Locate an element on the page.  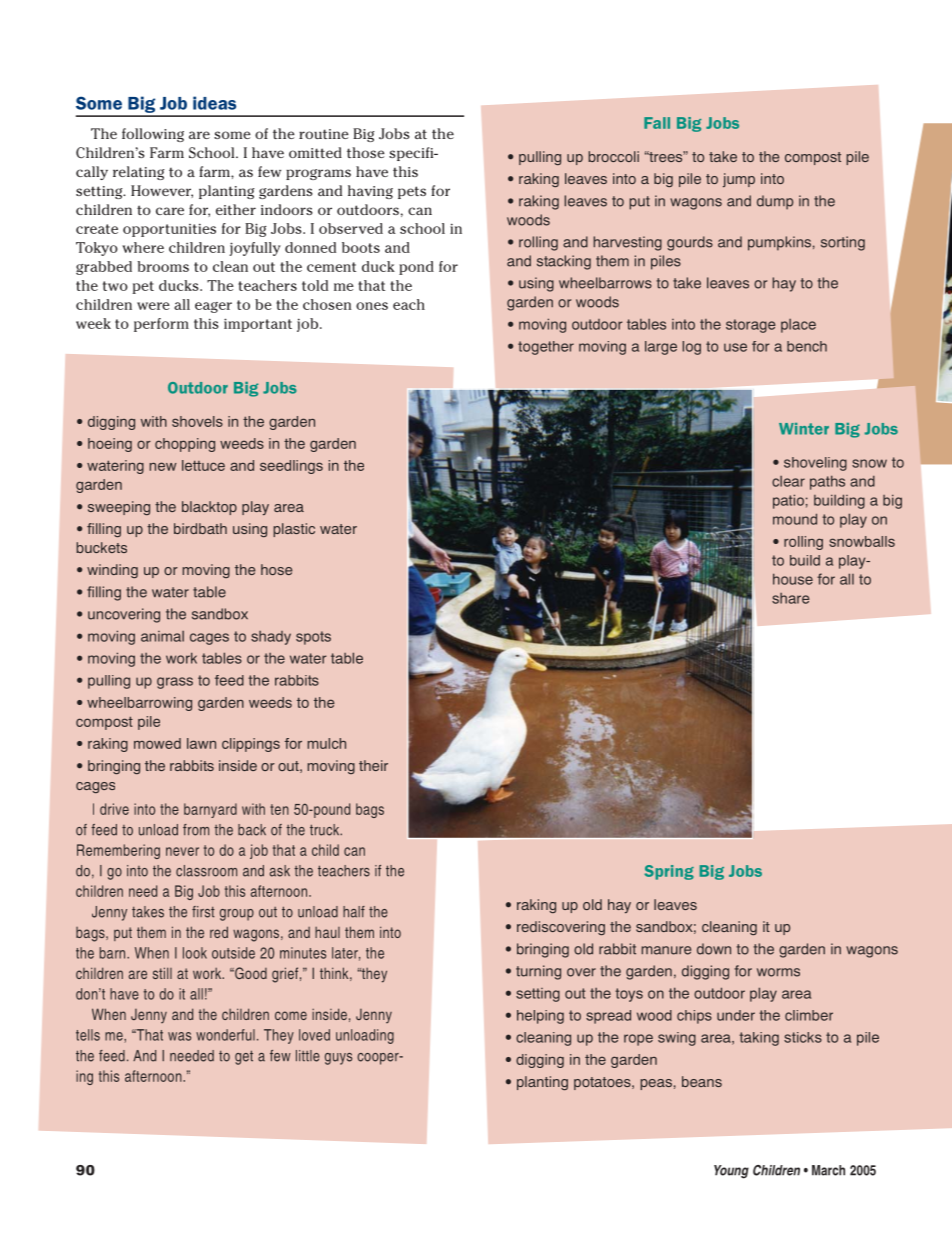
share is located at coordinates (791, 598).
